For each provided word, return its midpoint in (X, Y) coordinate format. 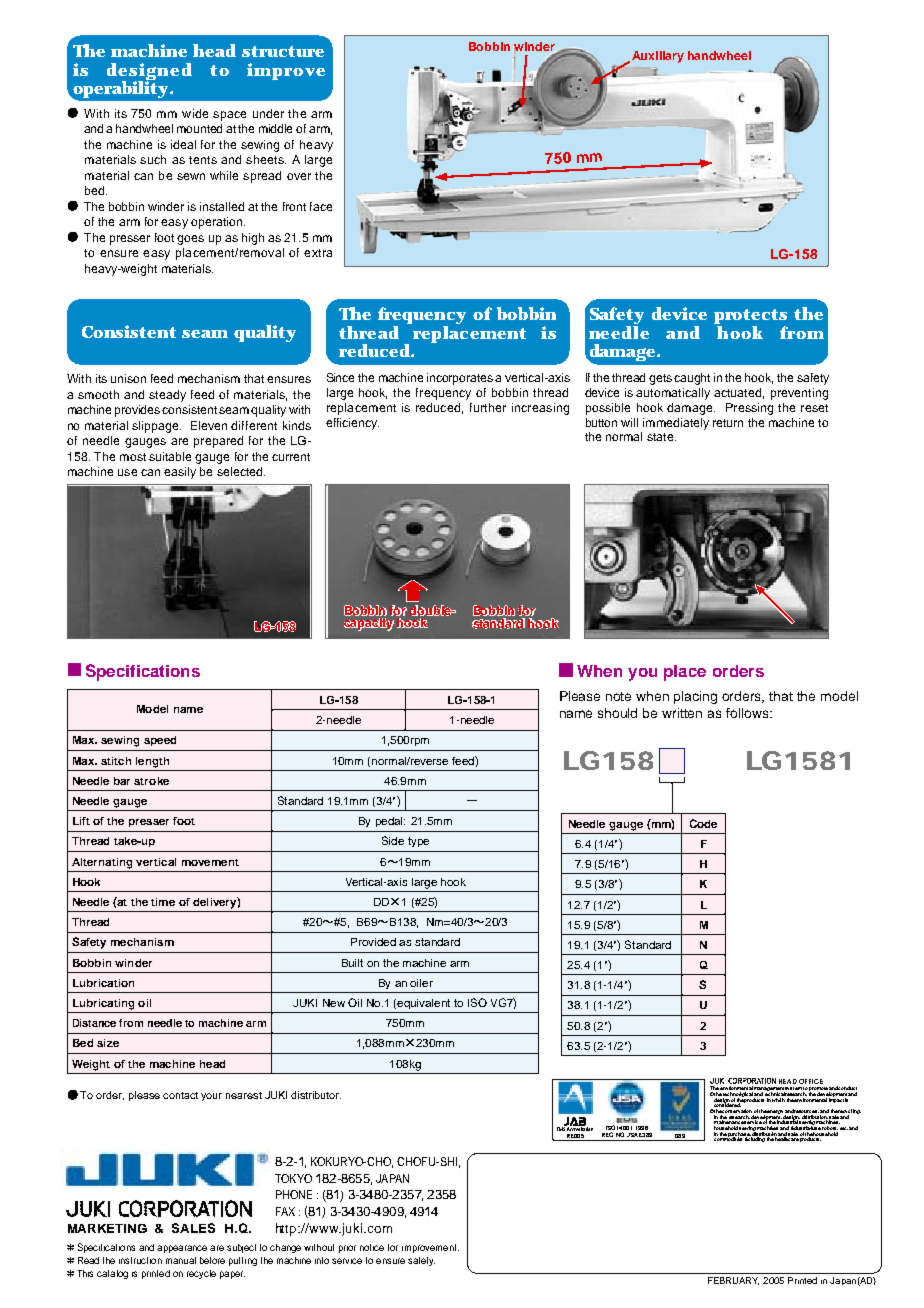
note (618, 696)
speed (160, 741)
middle (275, 128)
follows (748, 713)
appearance (182, 1249)
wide (195, 113)
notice (372, 1247)
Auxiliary (656, 57)
